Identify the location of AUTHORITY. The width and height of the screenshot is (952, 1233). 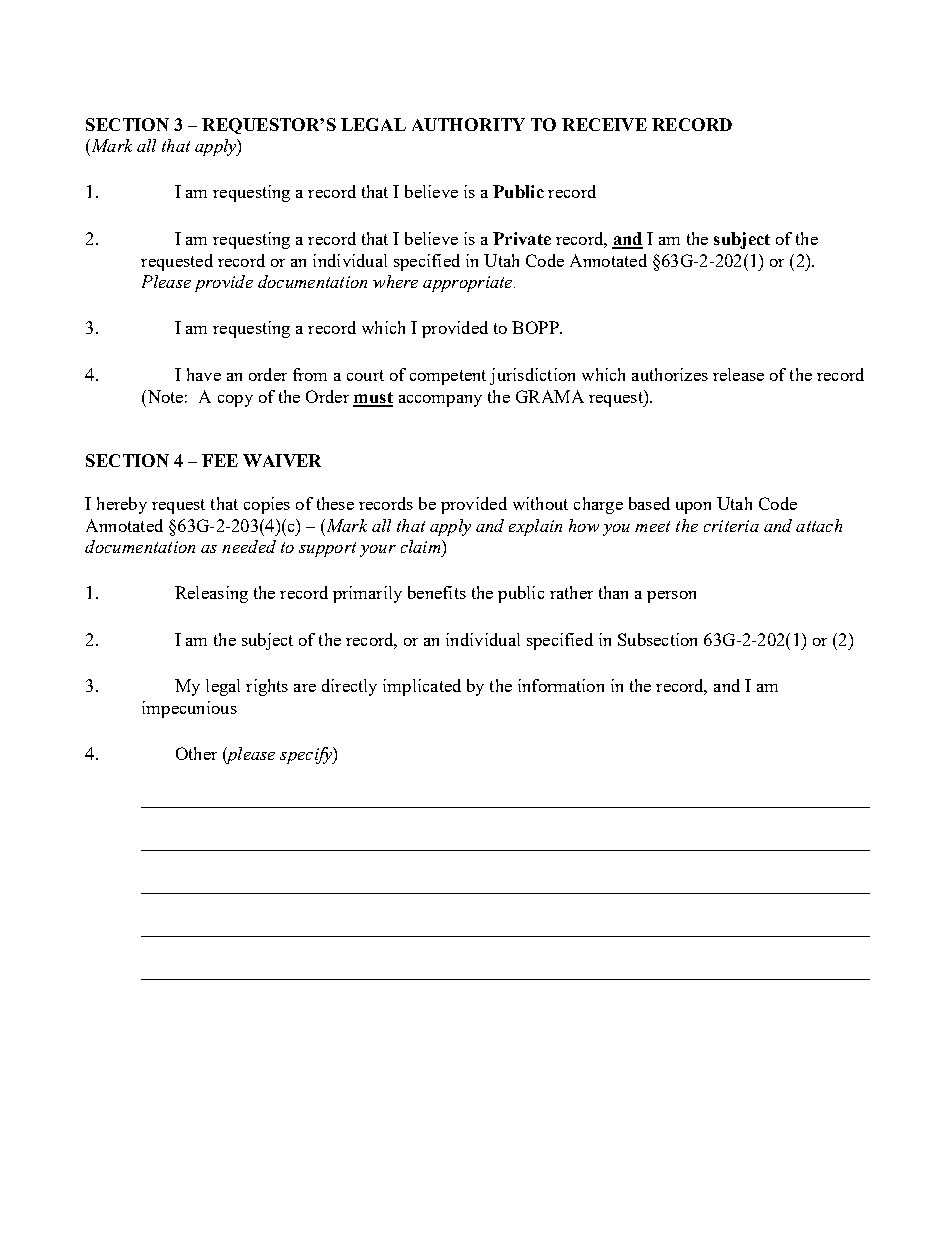
(468, 124).
